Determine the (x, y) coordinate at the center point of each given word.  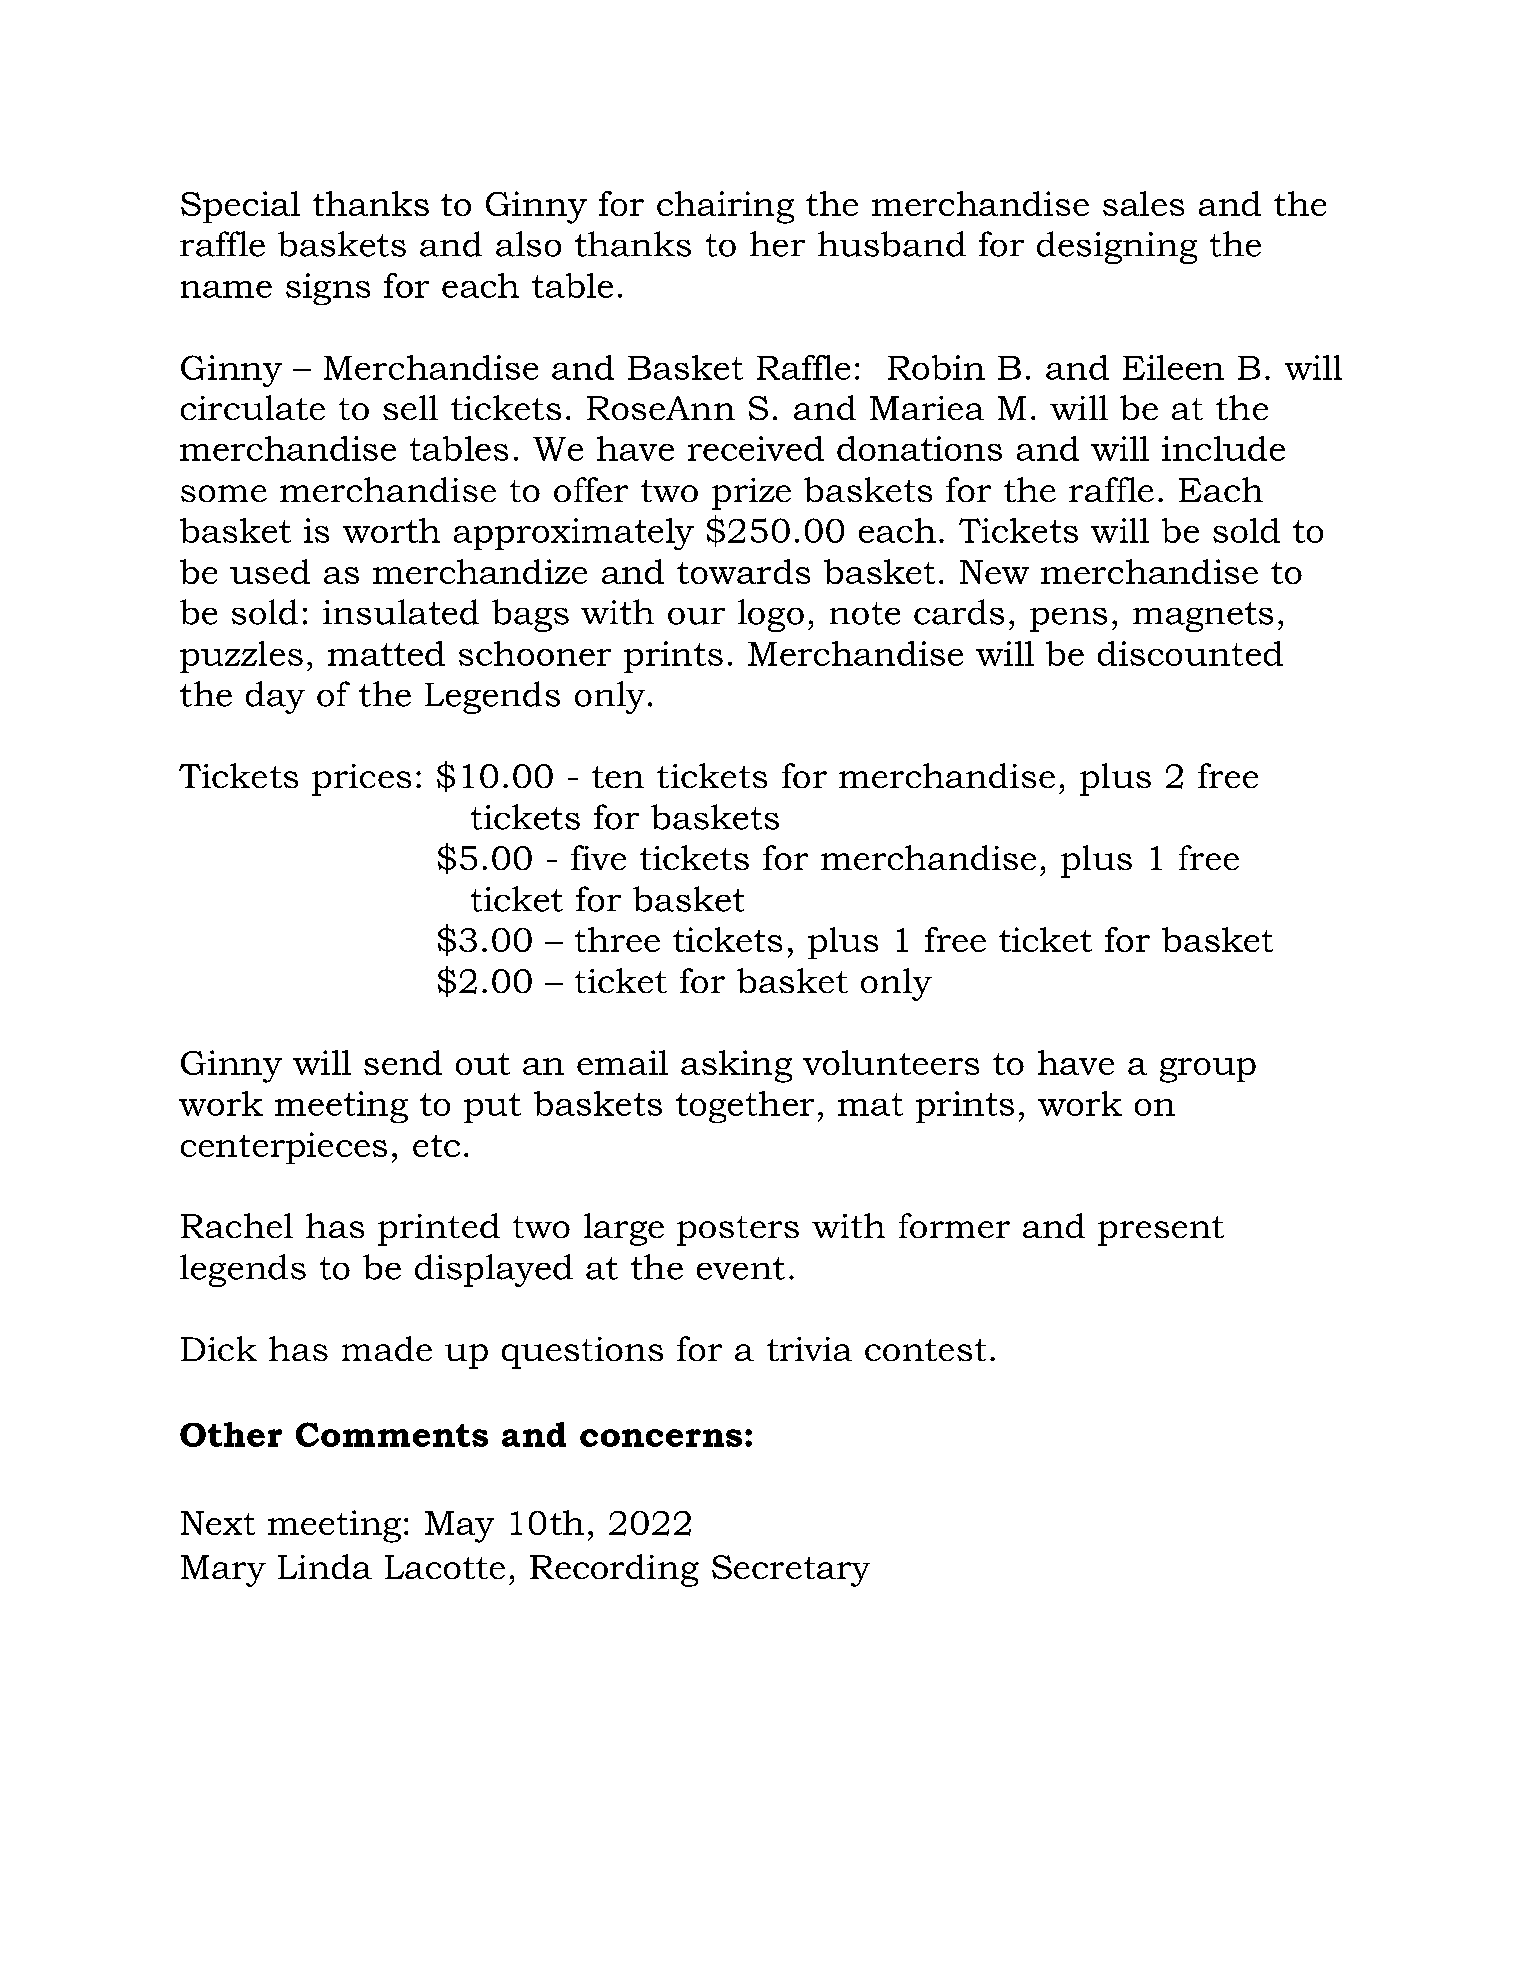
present (1161, 1231)
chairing (725, 207)
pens (1068, 620)
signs (328, 289)
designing (1117, 247)
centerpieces (284, 1148)
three (617, 939)
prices (361, 780)
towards (743, 571)
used (270, 571)
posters (738, 1231)
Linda (325, 1566)
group (1208, 1070)
